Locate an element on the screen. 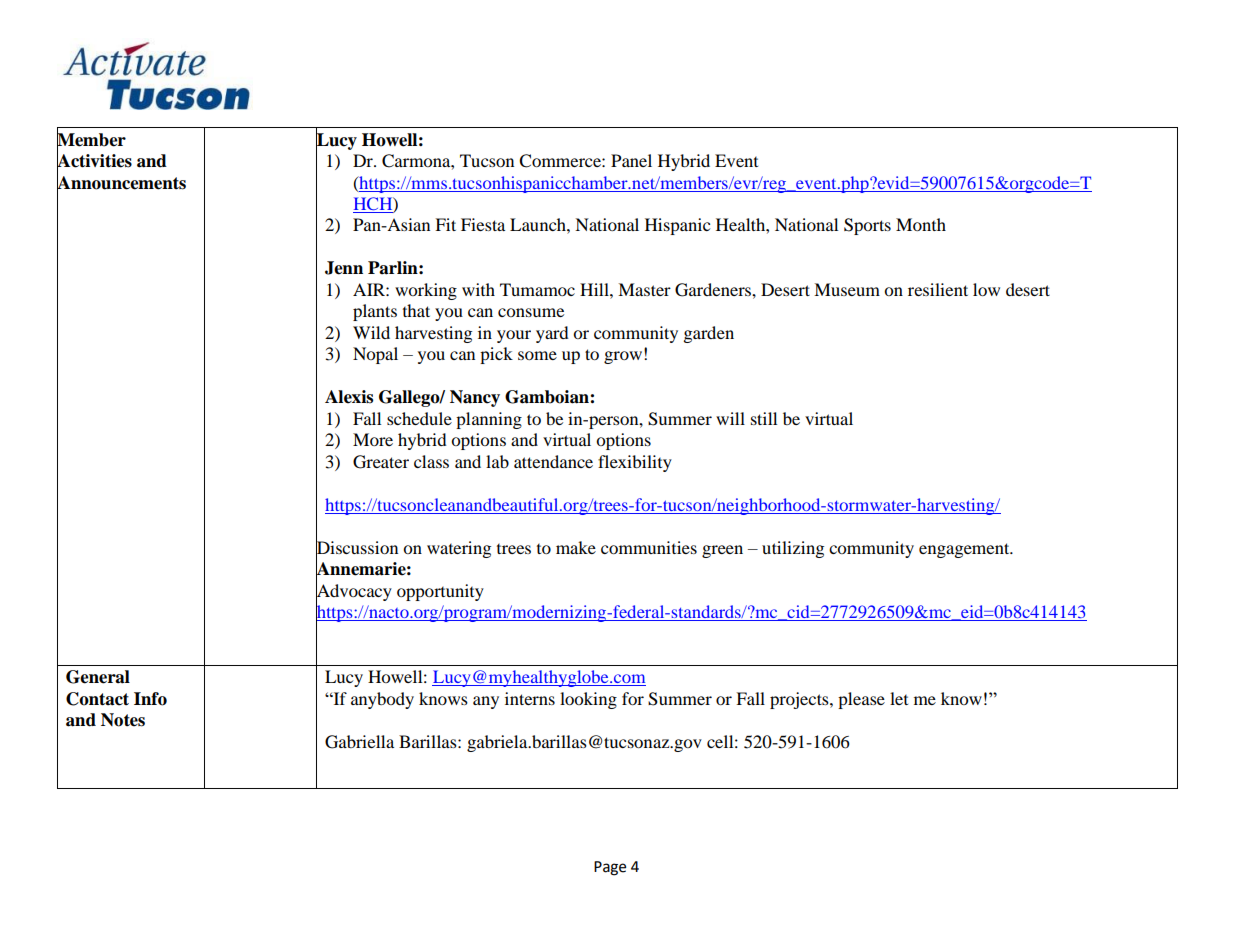 This screenshot has height=952, width=1233. Advocacy is located at coordinates (354, 592).
